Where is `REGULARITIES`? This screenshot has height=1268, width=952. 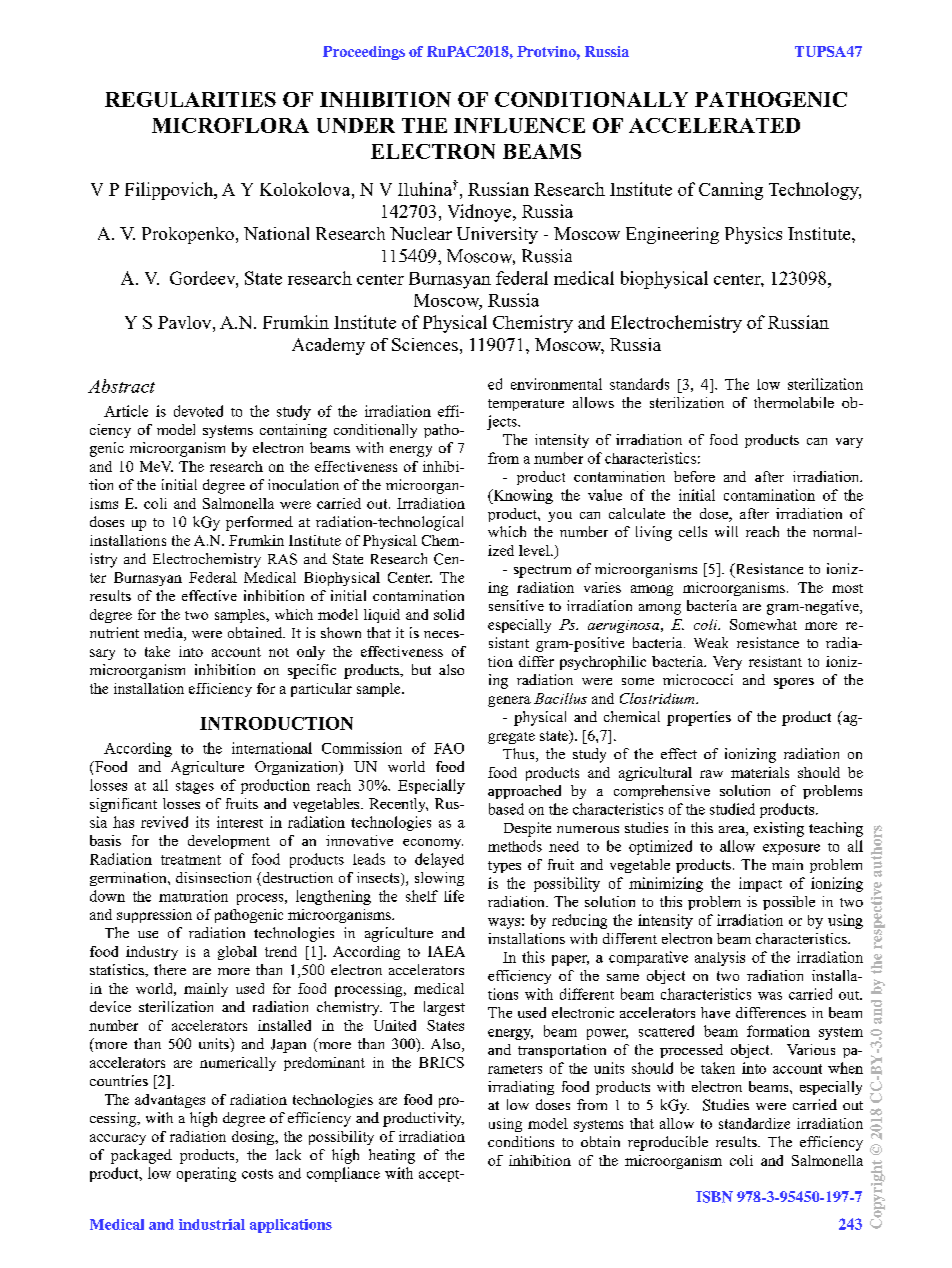 REGULARITIES is located at coordinates (190, 99).
